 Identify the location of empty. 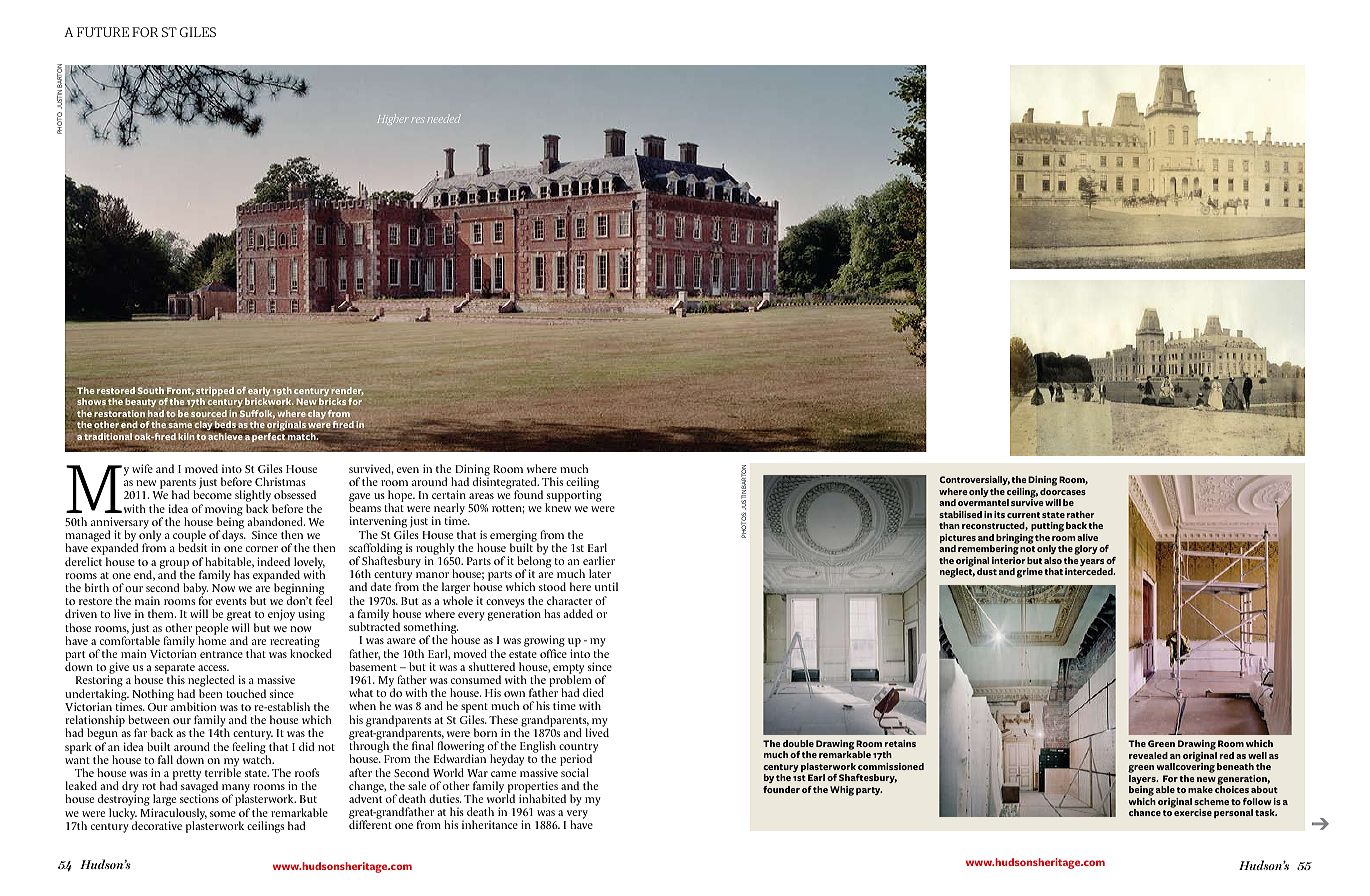
(568, 670).
